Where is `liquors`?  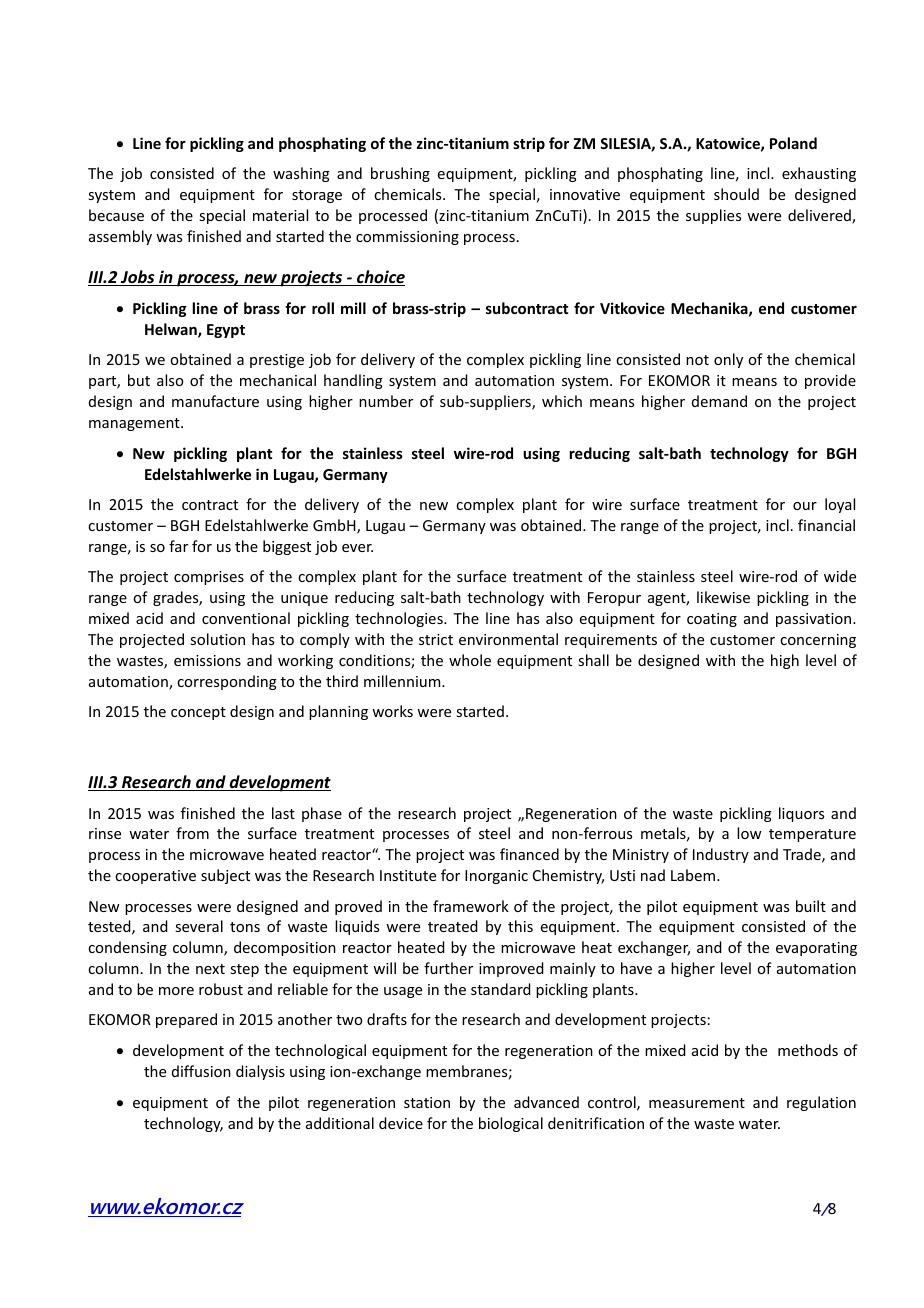
liquors is located at coordinates (801, 814).
